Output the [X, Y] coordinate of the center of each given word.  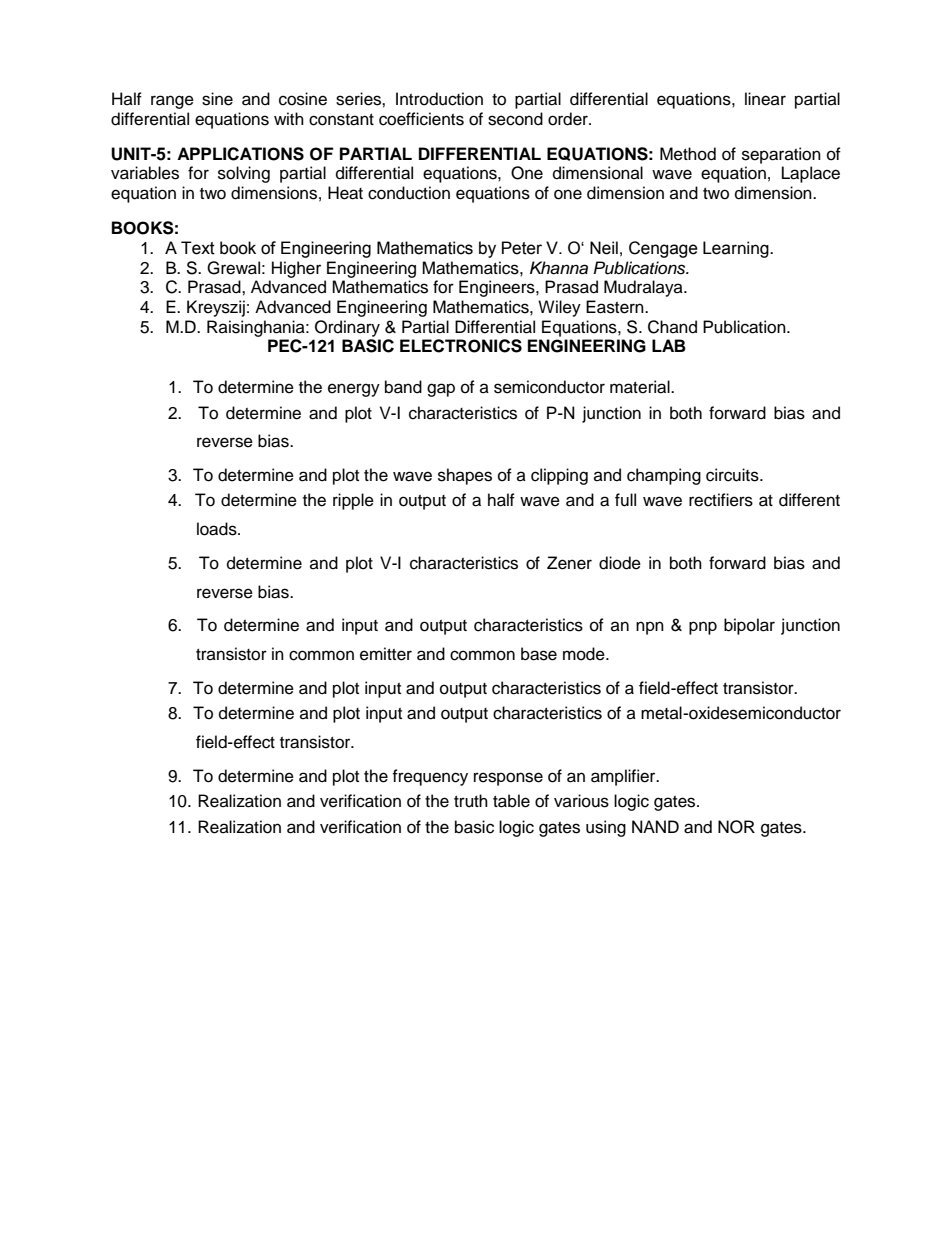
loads [218, 529]
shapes [465, 476]
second [515, 119]
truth [471, 801]
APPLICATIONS [240, 154]
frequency [430, 777]
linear [765, 99]
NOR [736, 827]
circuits [733, 475]
